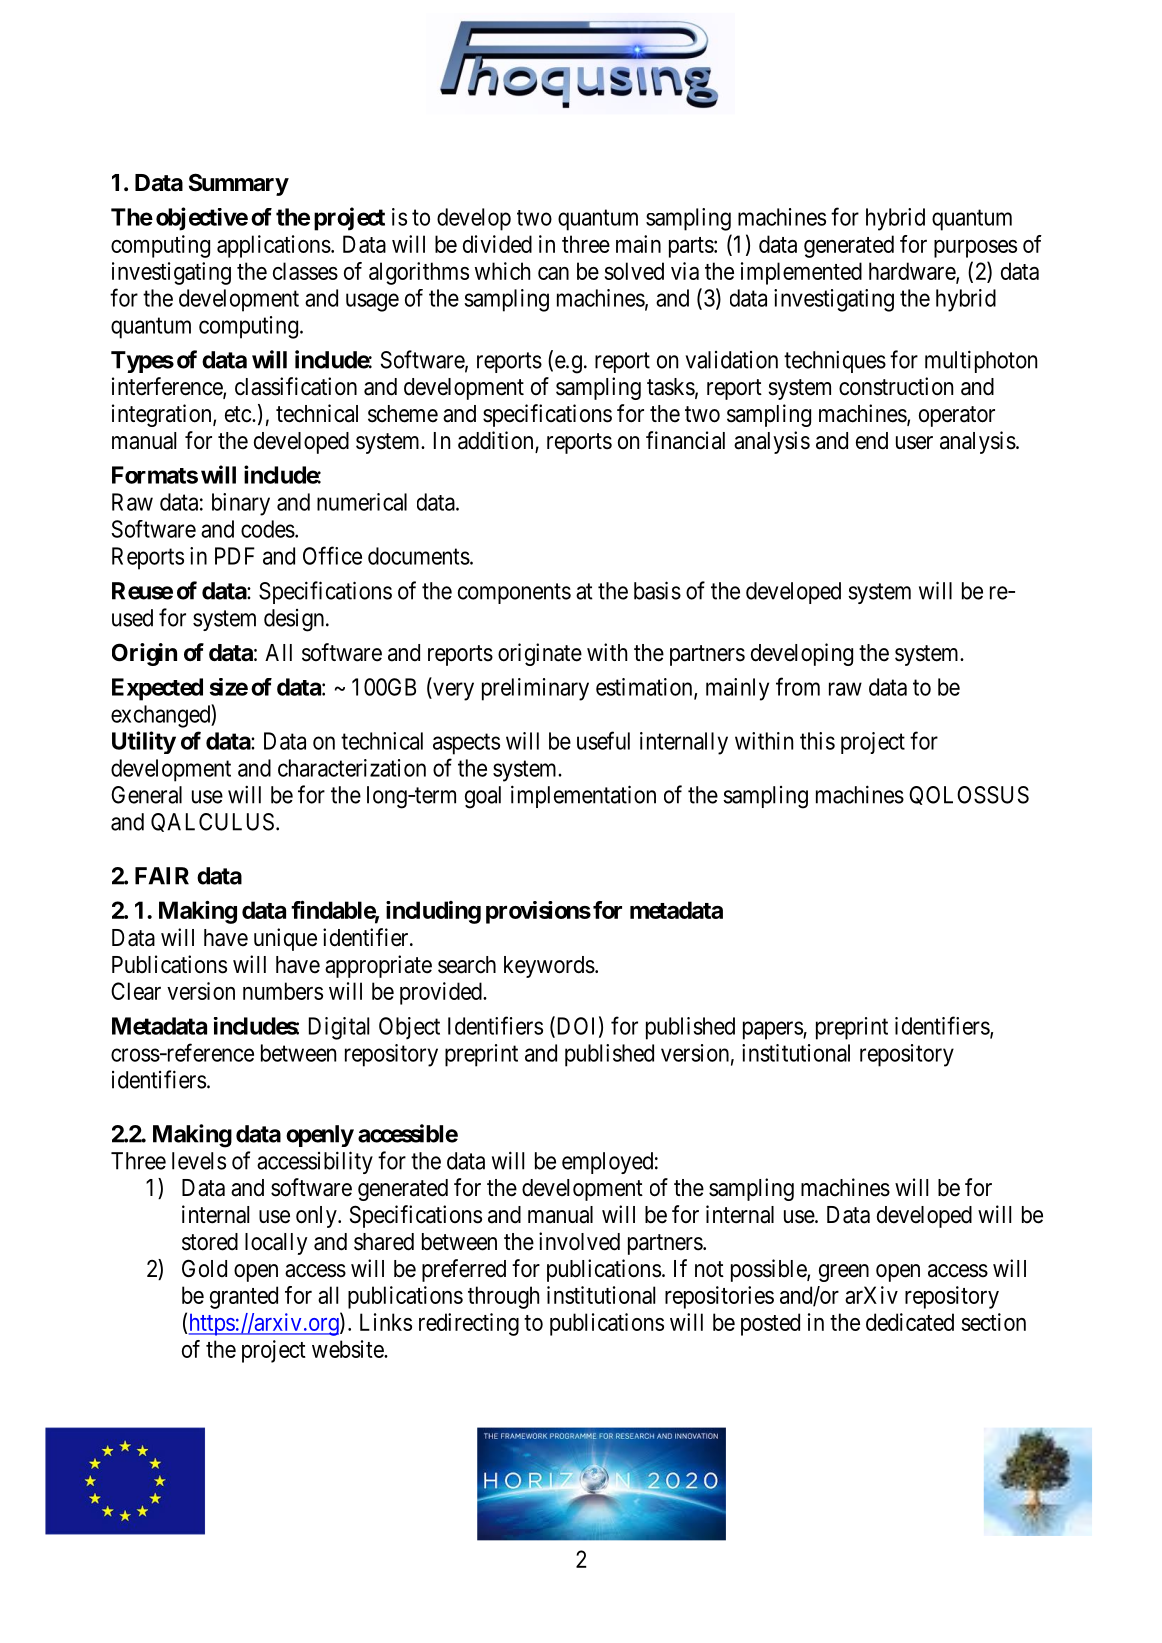 Image resolution: width=1162 pixels, height=1643 pixels. I want to click on papers, so click(773, 1030).
